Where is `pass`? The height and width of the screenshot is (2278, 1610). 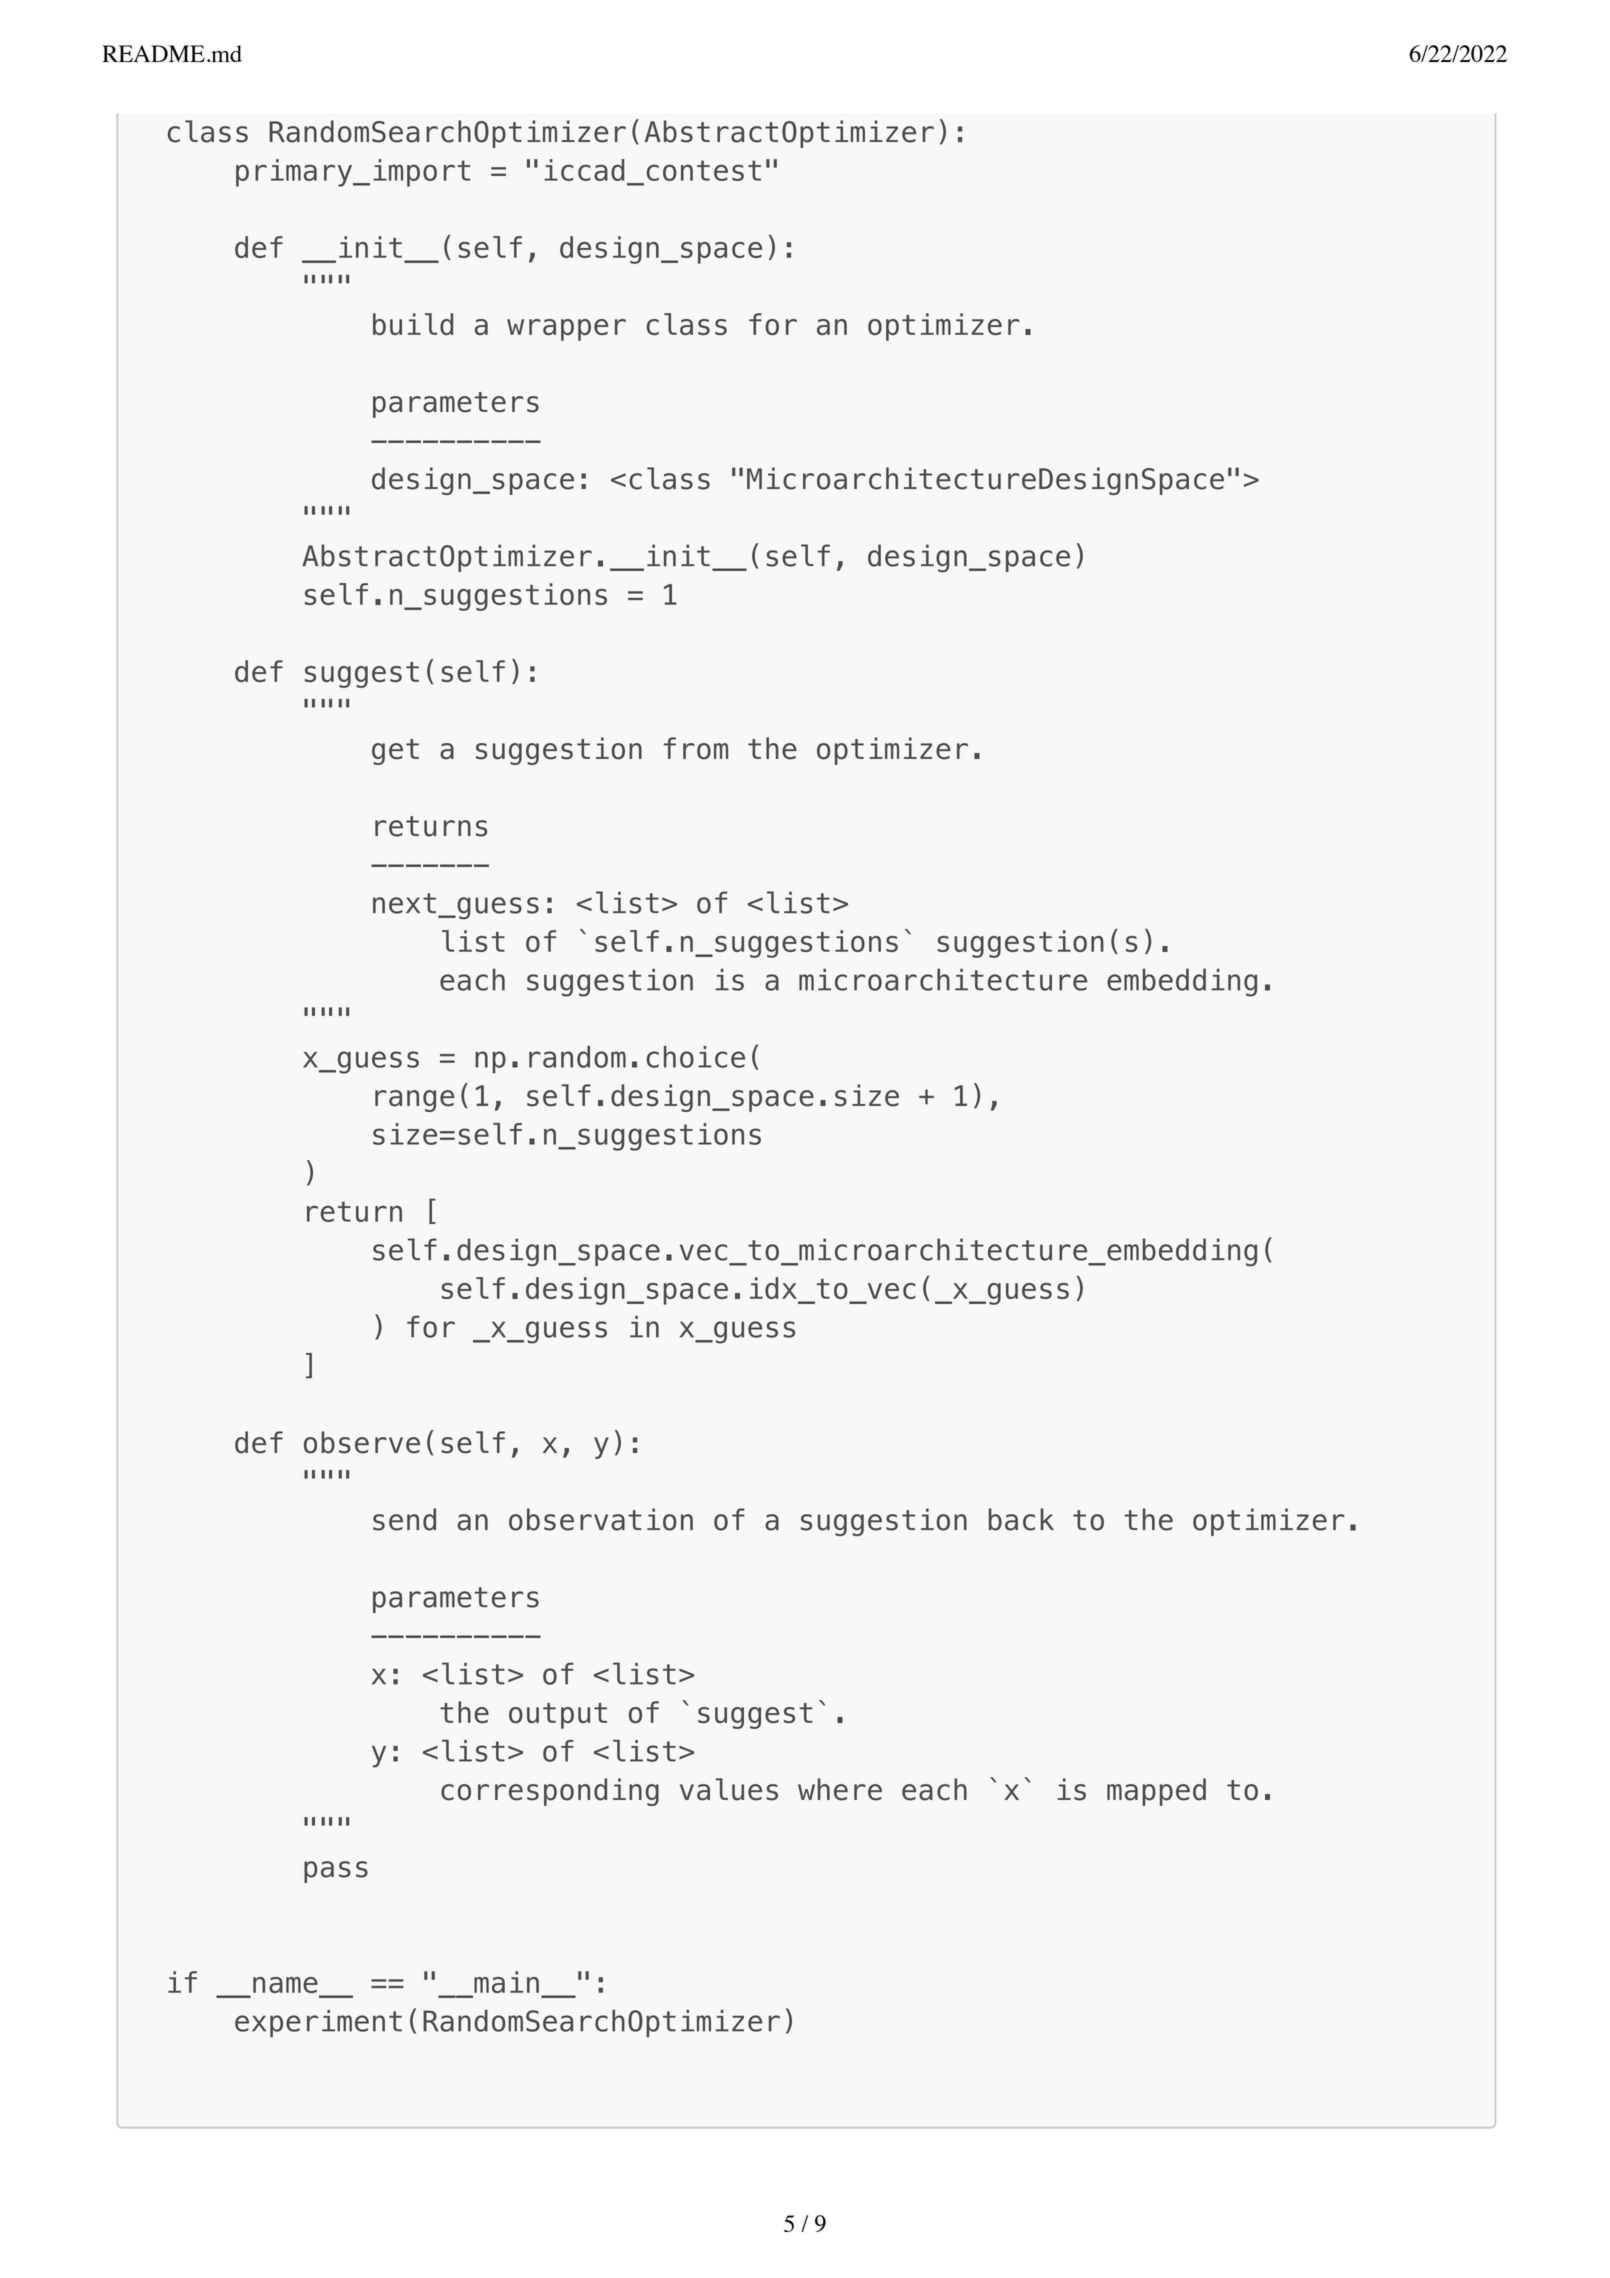
pass is located at coordinates (336, 1872).
